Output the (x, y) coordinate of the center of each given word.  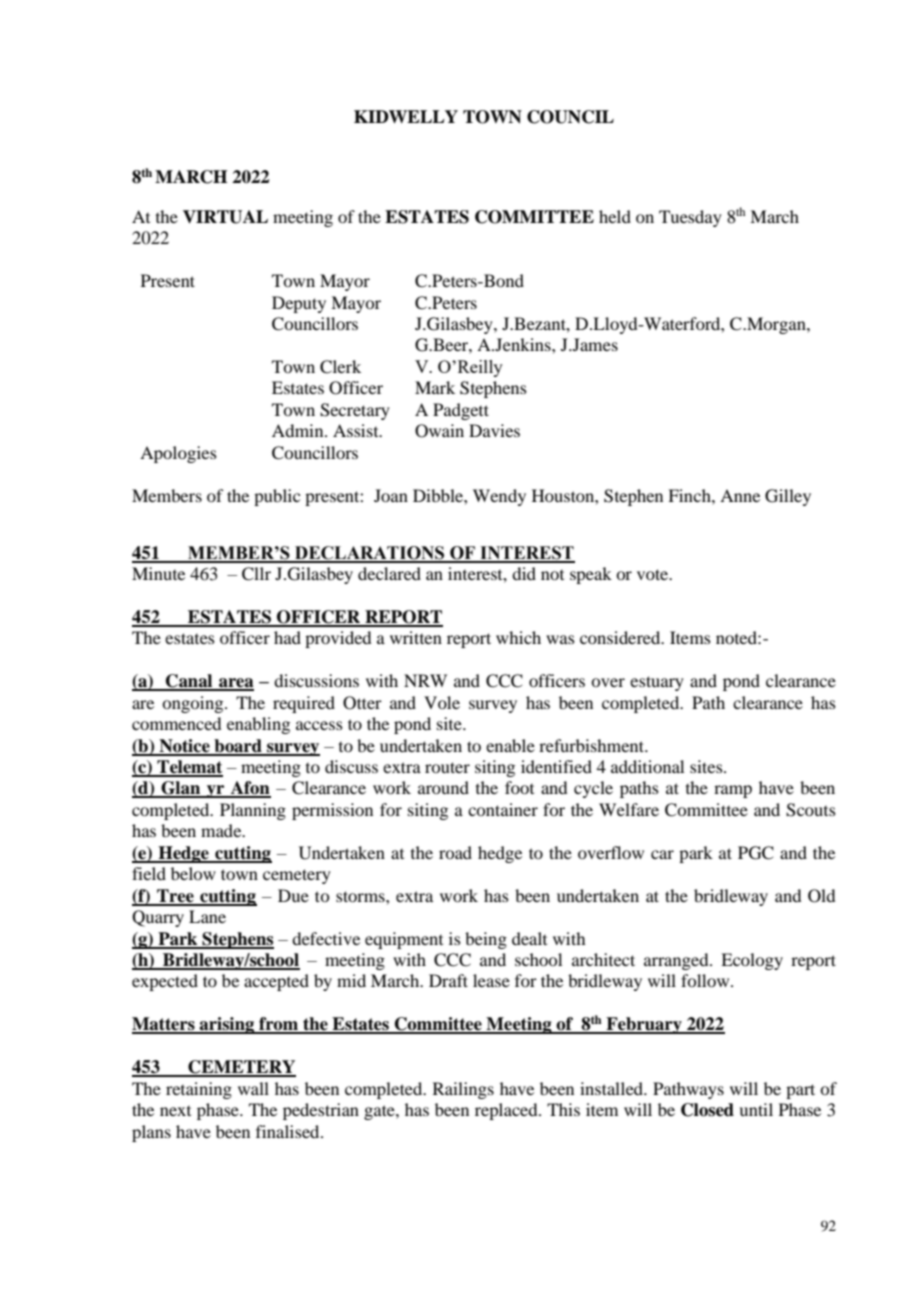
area (235, 684)
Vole (442, 702)
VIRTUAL (225, 217)
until (756, 1109)
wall (253, 1088)
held (615, 216)
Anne (740, 495)
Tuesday (690, 218)
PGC (756, 853)
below (193, 873)
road (455, 852)
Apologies (178, 454)
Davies (494, 430)
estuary (657, 683)
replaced (507, 1111)
